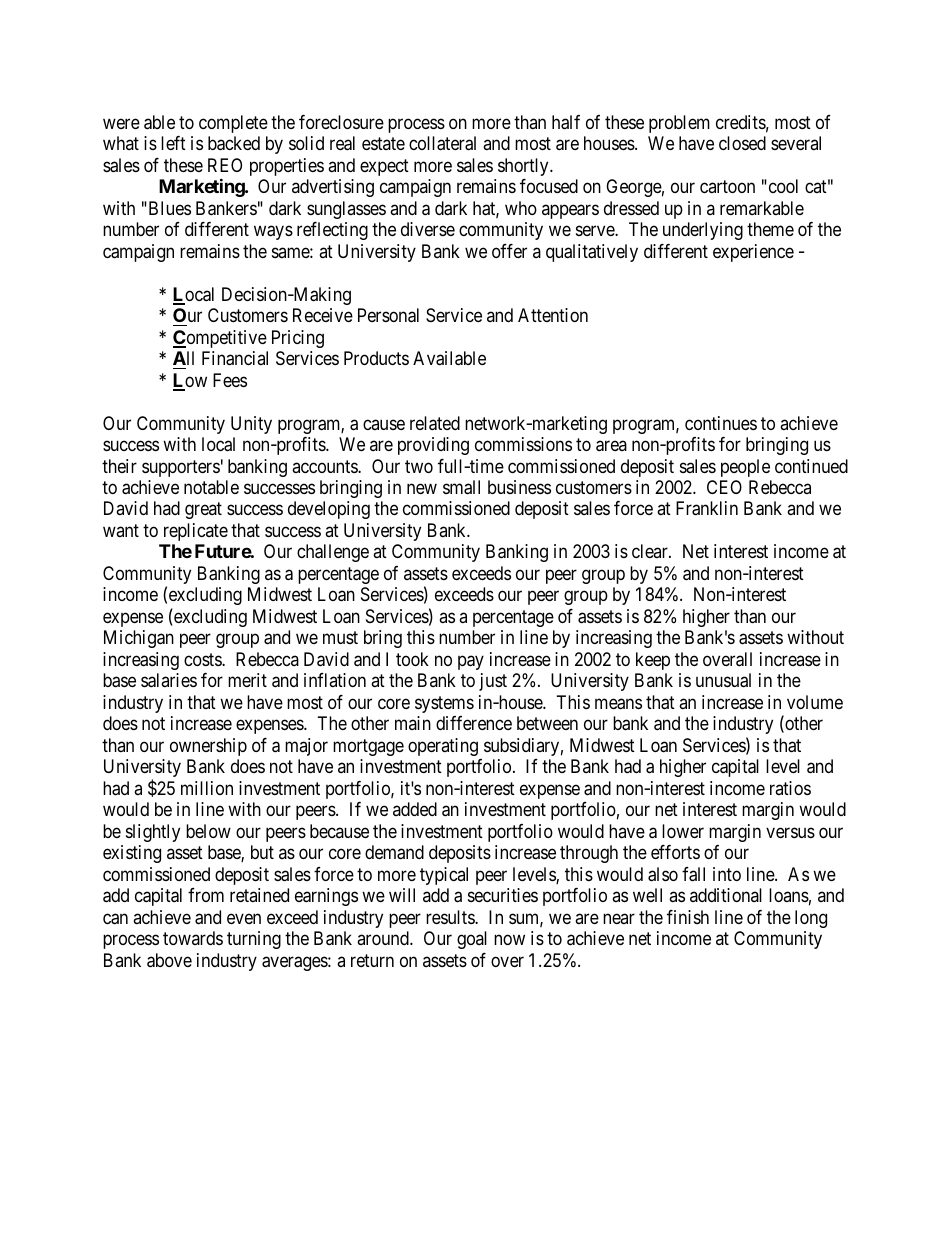 The width and height of the screenshot is (952, 1233). What do you see at coordinates (723, 680) in the screenshot?
I see `unusual` at bounding box center [723, 680].
